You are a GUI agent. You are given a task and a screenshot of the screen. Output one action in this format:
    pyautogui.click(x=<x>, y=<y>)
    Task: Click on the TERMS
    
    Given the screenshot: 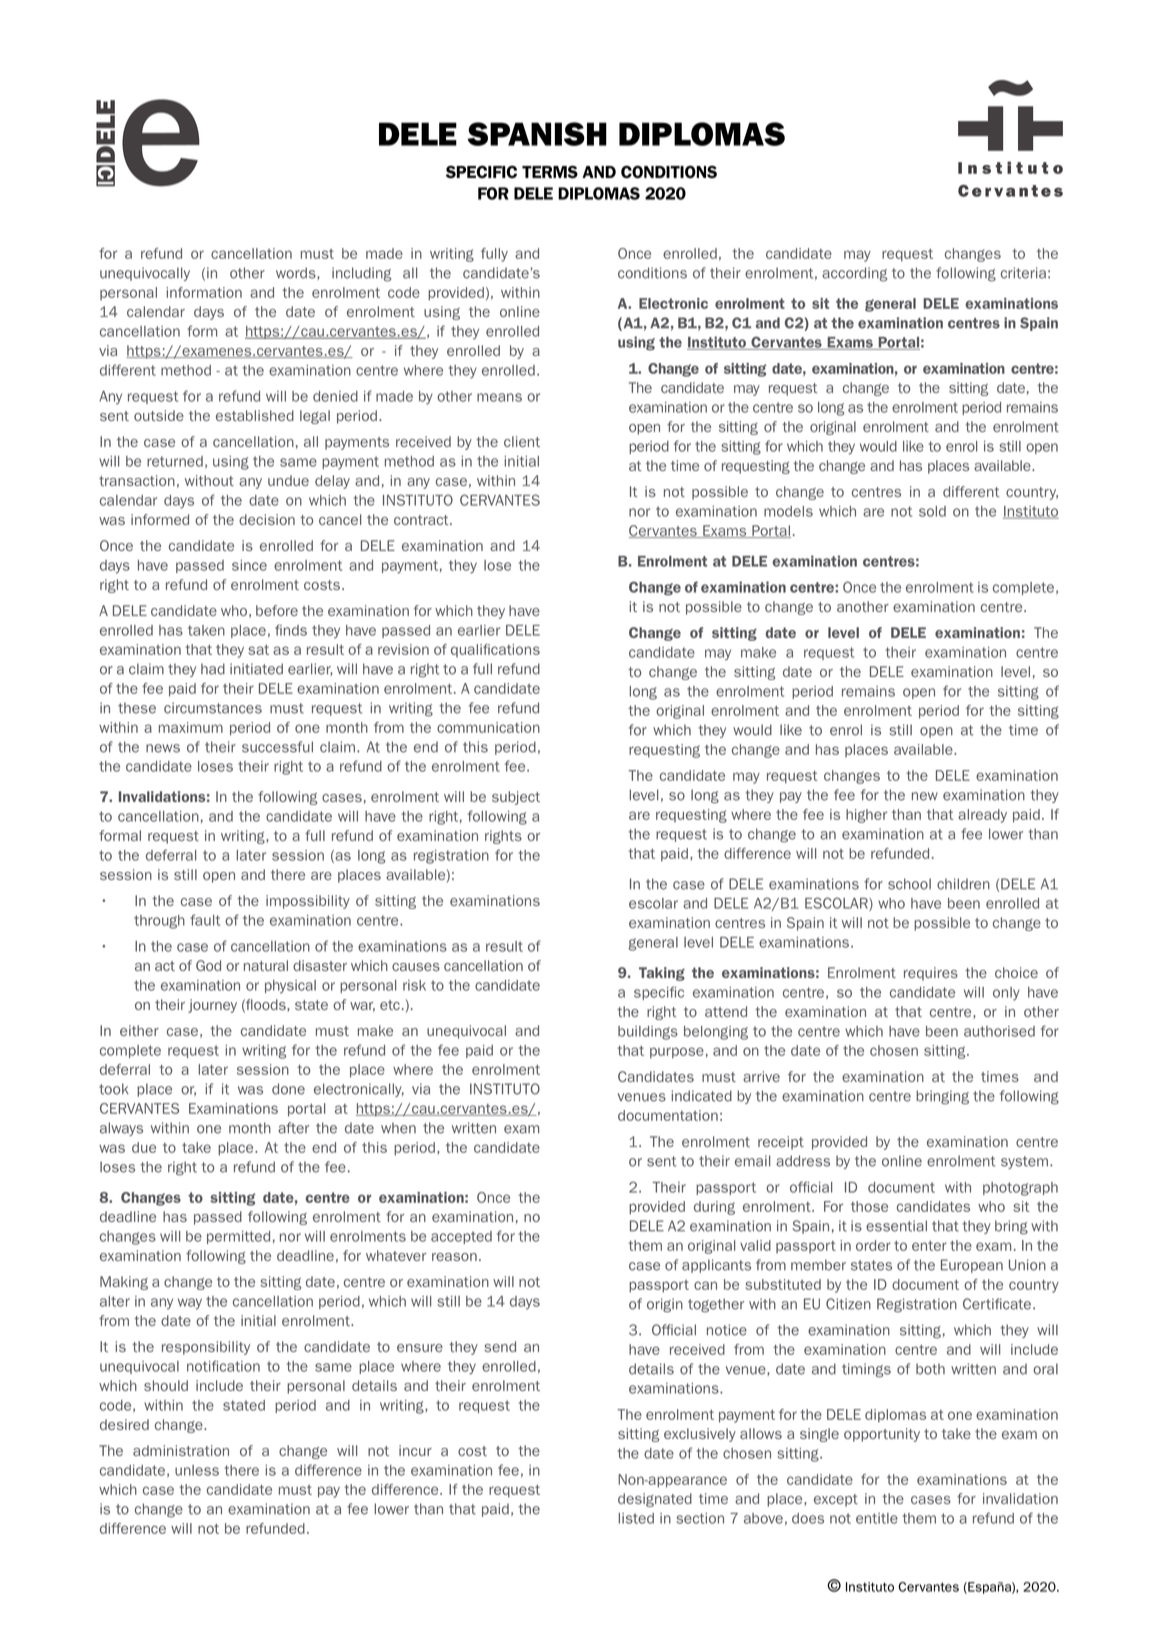 What is the action you would take?
    pyautogui.click(x=550, y=172)
